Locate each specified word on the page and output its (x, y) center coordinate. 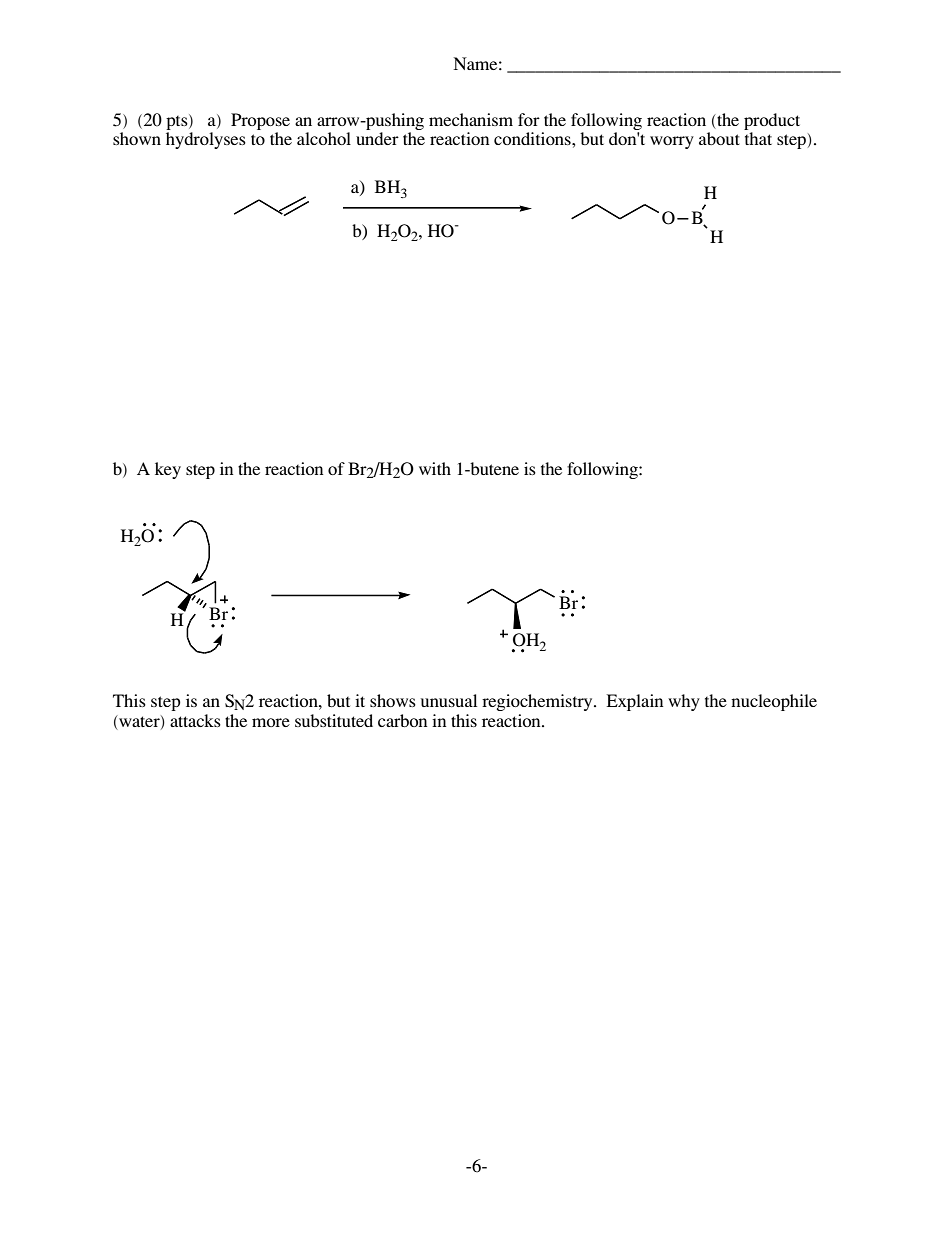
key (168, 470)
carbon (402, 720)
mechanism (471, 119)
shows (393, 700)
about (719, 138)
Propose (260, 123)
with (435, 468)
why (684, 702)
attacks (195, 720)
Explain (634, 702)
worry (672, 142)
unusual (449, 700)
